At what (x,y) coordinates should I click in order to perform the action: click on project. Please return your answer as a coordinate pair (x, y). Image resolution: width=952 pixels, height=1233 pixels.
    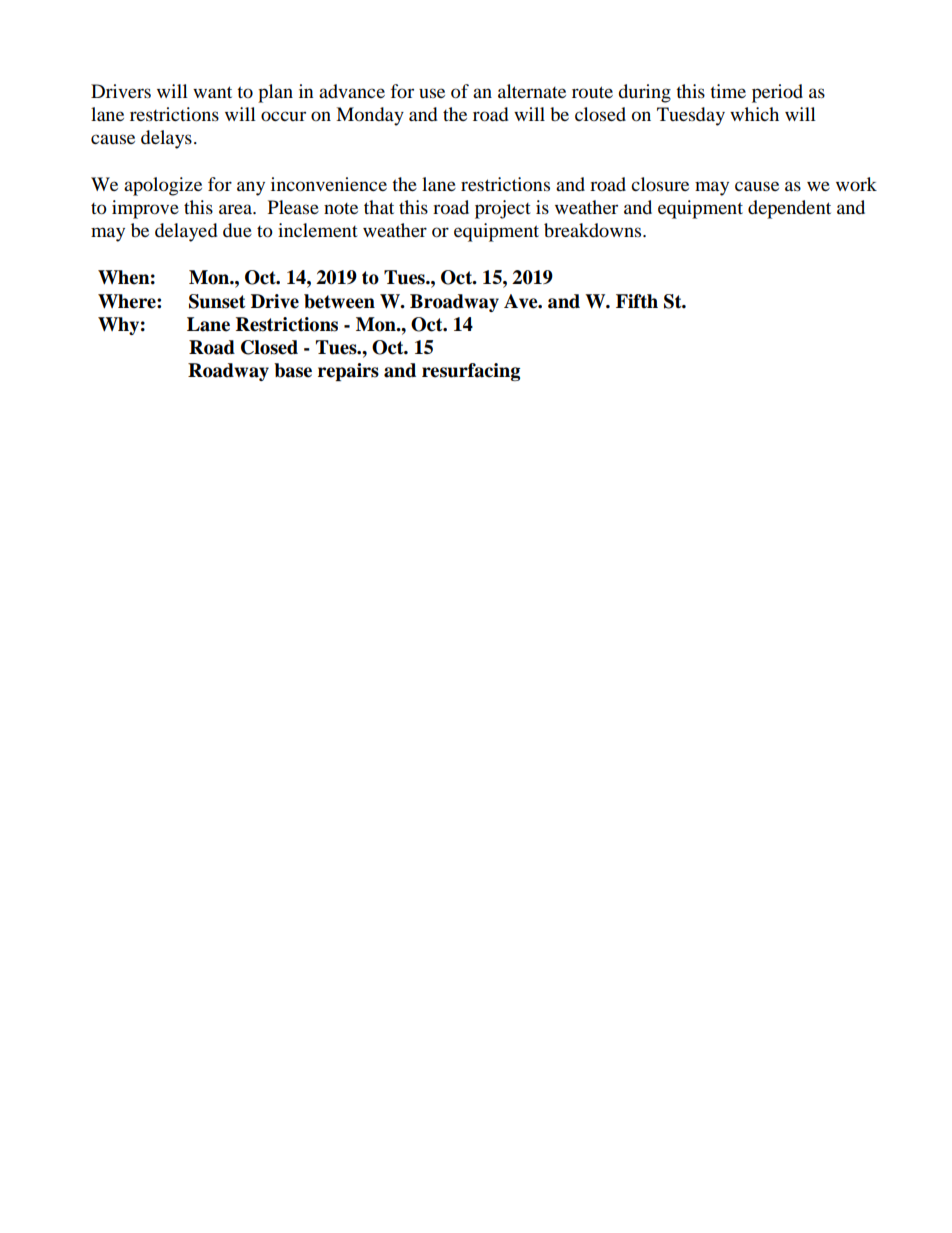
    Looking at the image, I should click on (503, 209).
